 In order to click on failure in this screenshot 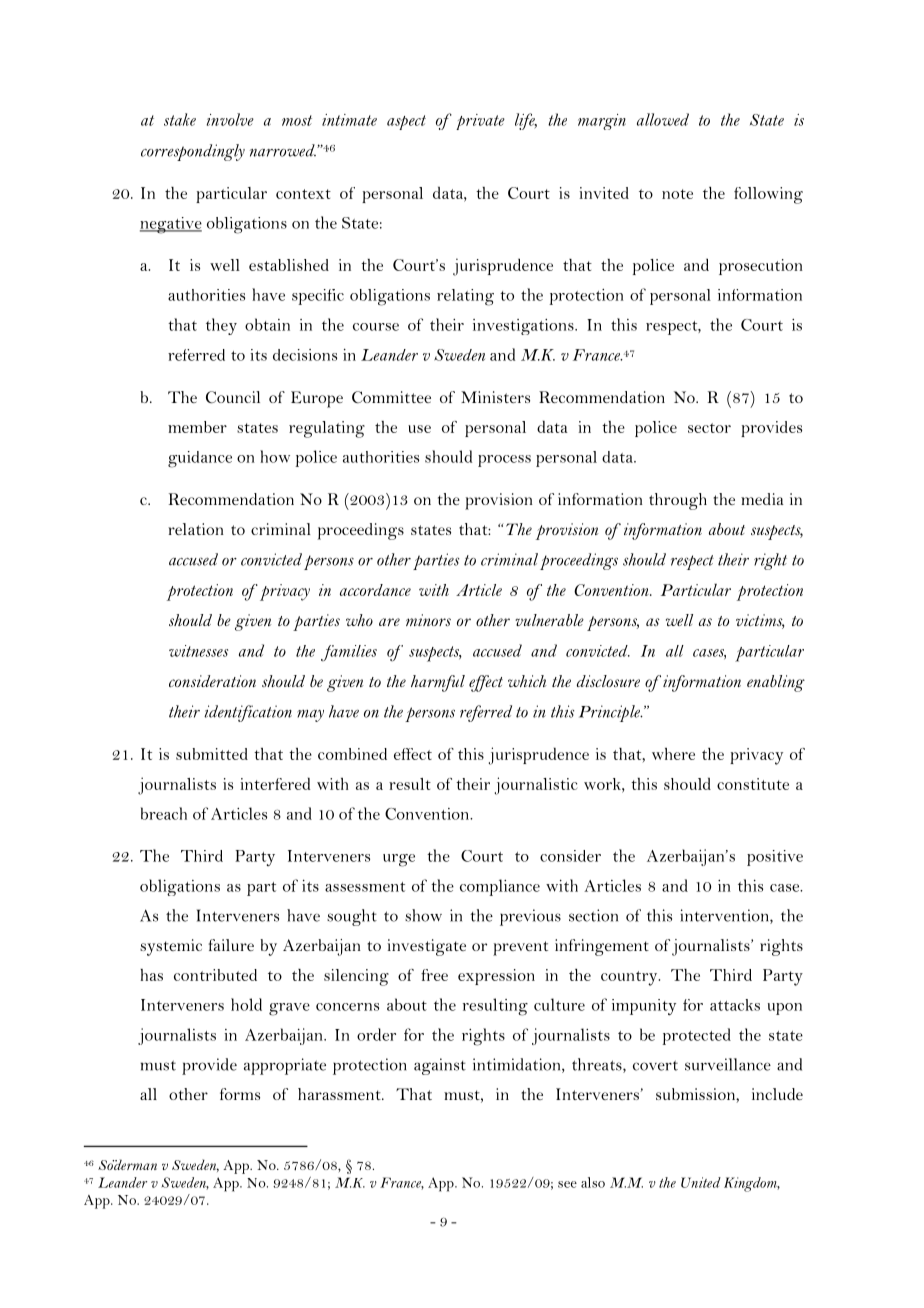, I will do `click(231, 945)`.
